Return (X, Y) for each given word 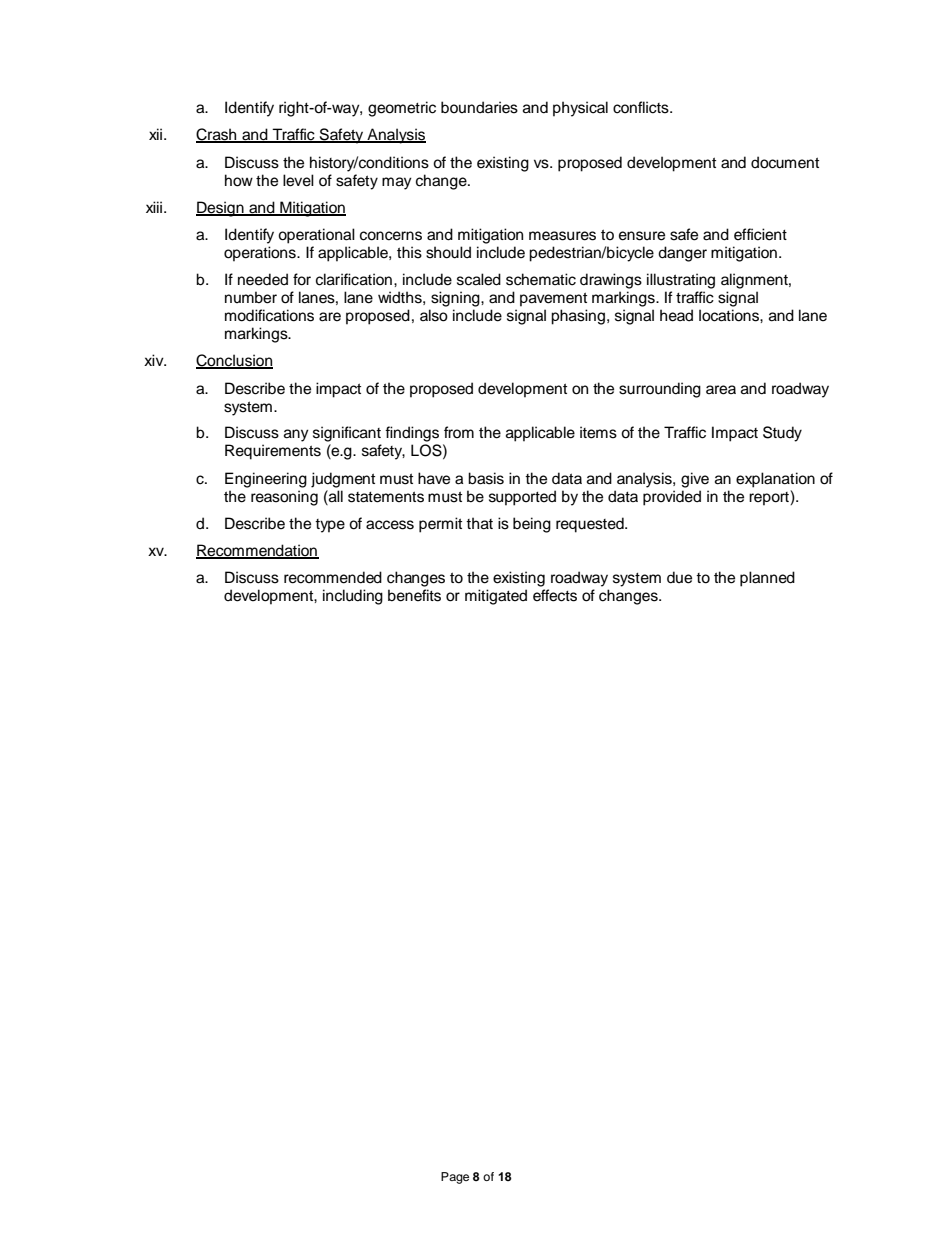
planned (767, 579)
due (679, 577)
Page (455, 1178)
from (459, 432)
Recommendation (257, 551)
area (721, 390)
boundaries (479, 107)
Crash (217, 135)
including (353, 597)
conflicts (642, 107)
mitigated (496, 597)
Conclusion (234, 361)
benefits (414, 595)
